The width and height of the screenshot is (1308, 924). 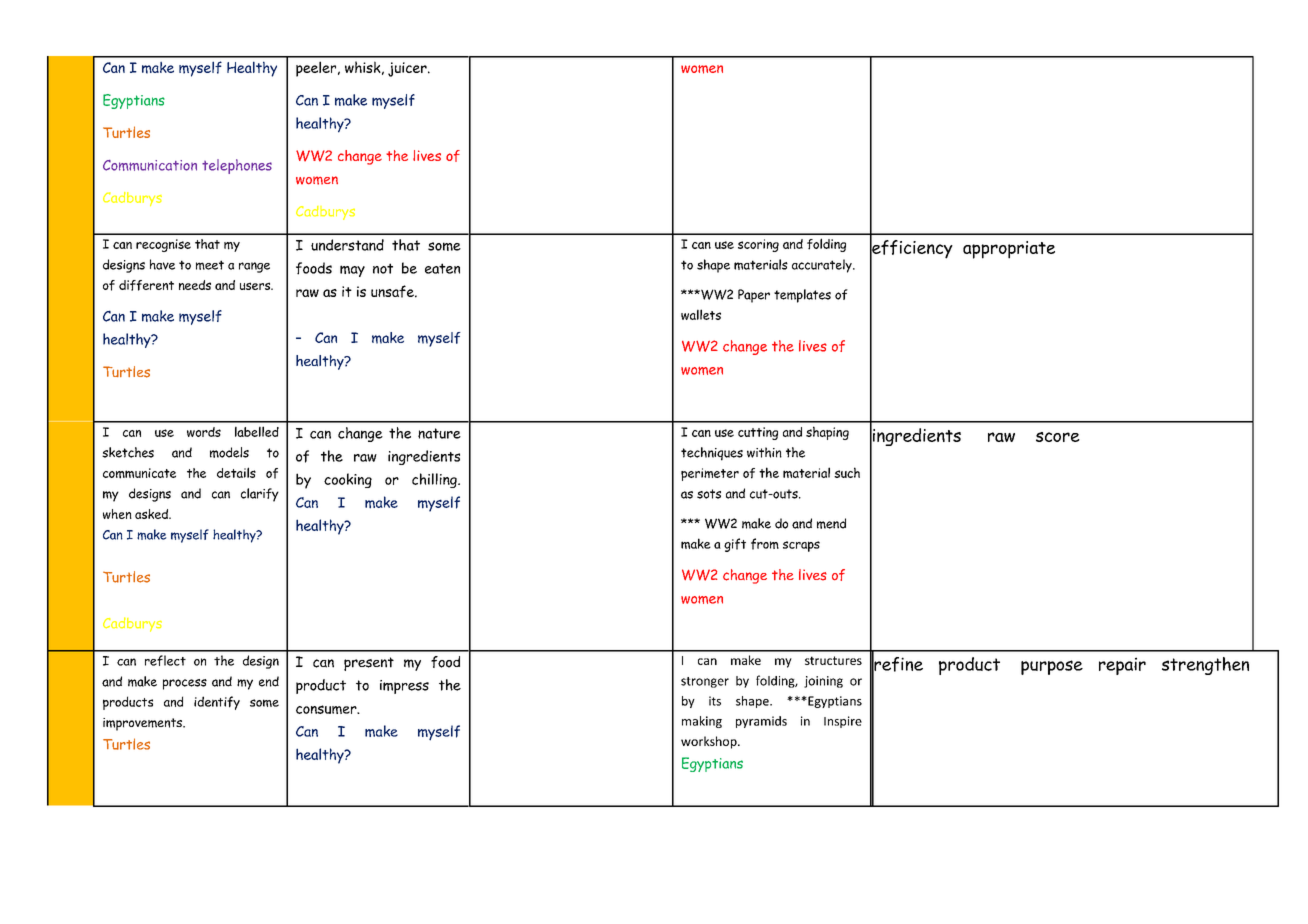 What do you see at coordinates (758, 245) in the screenshot?
I see `scoring` at bounding box center [758, 245].
